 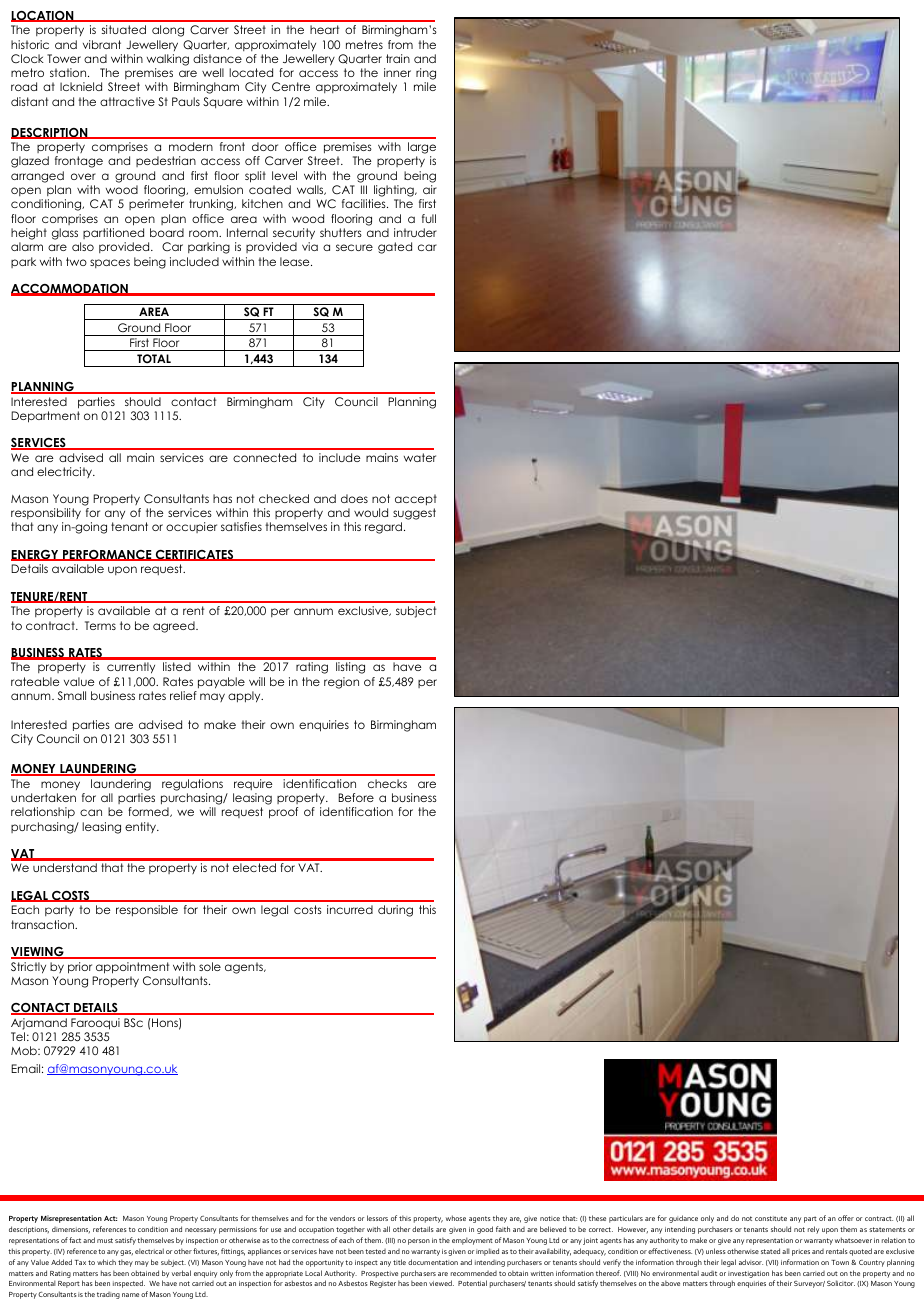 I want to click on vibrant, so click(x=102, y=44).
